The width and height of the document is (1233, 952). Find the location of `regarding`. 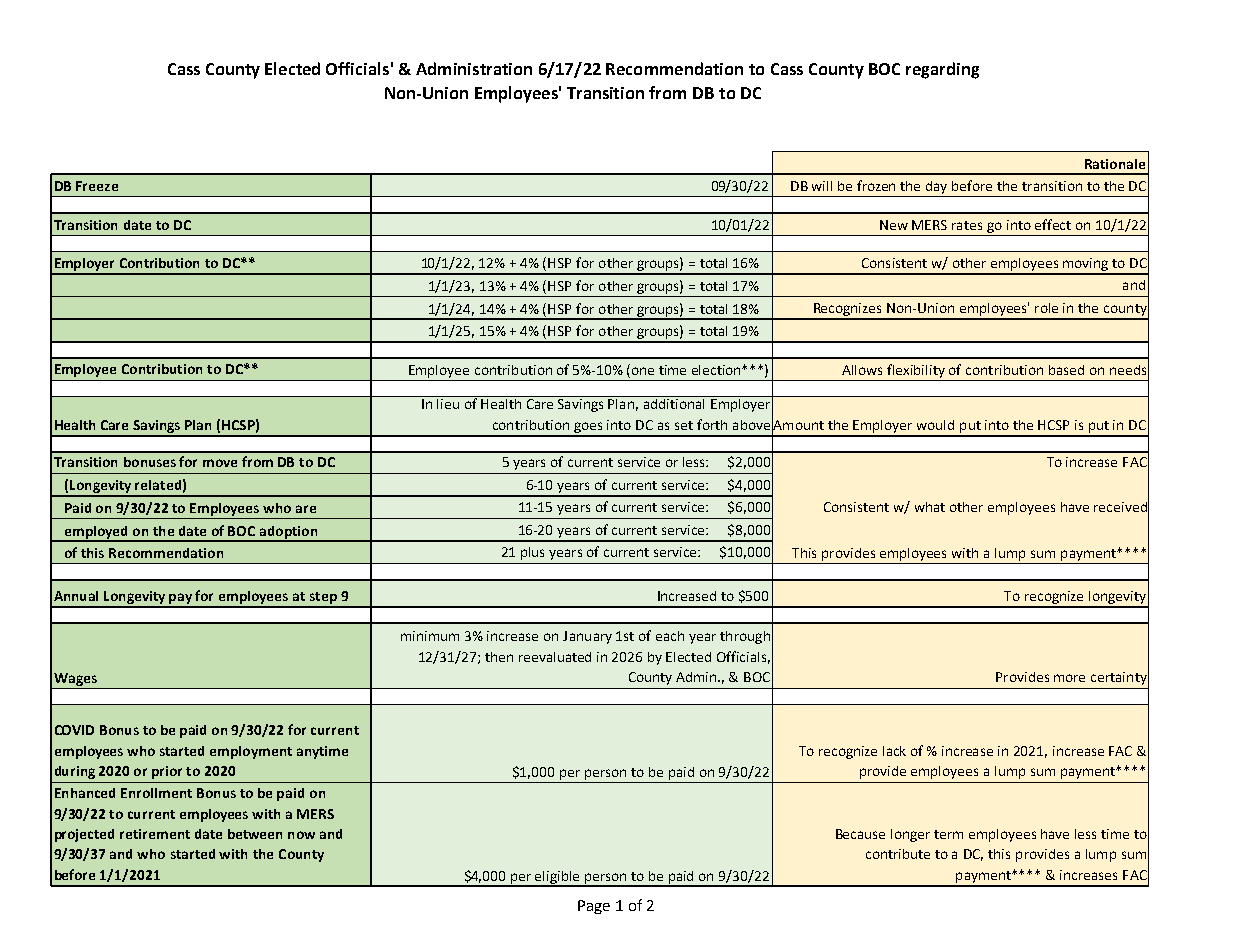

regarding is located at coordinates (942, 70).
